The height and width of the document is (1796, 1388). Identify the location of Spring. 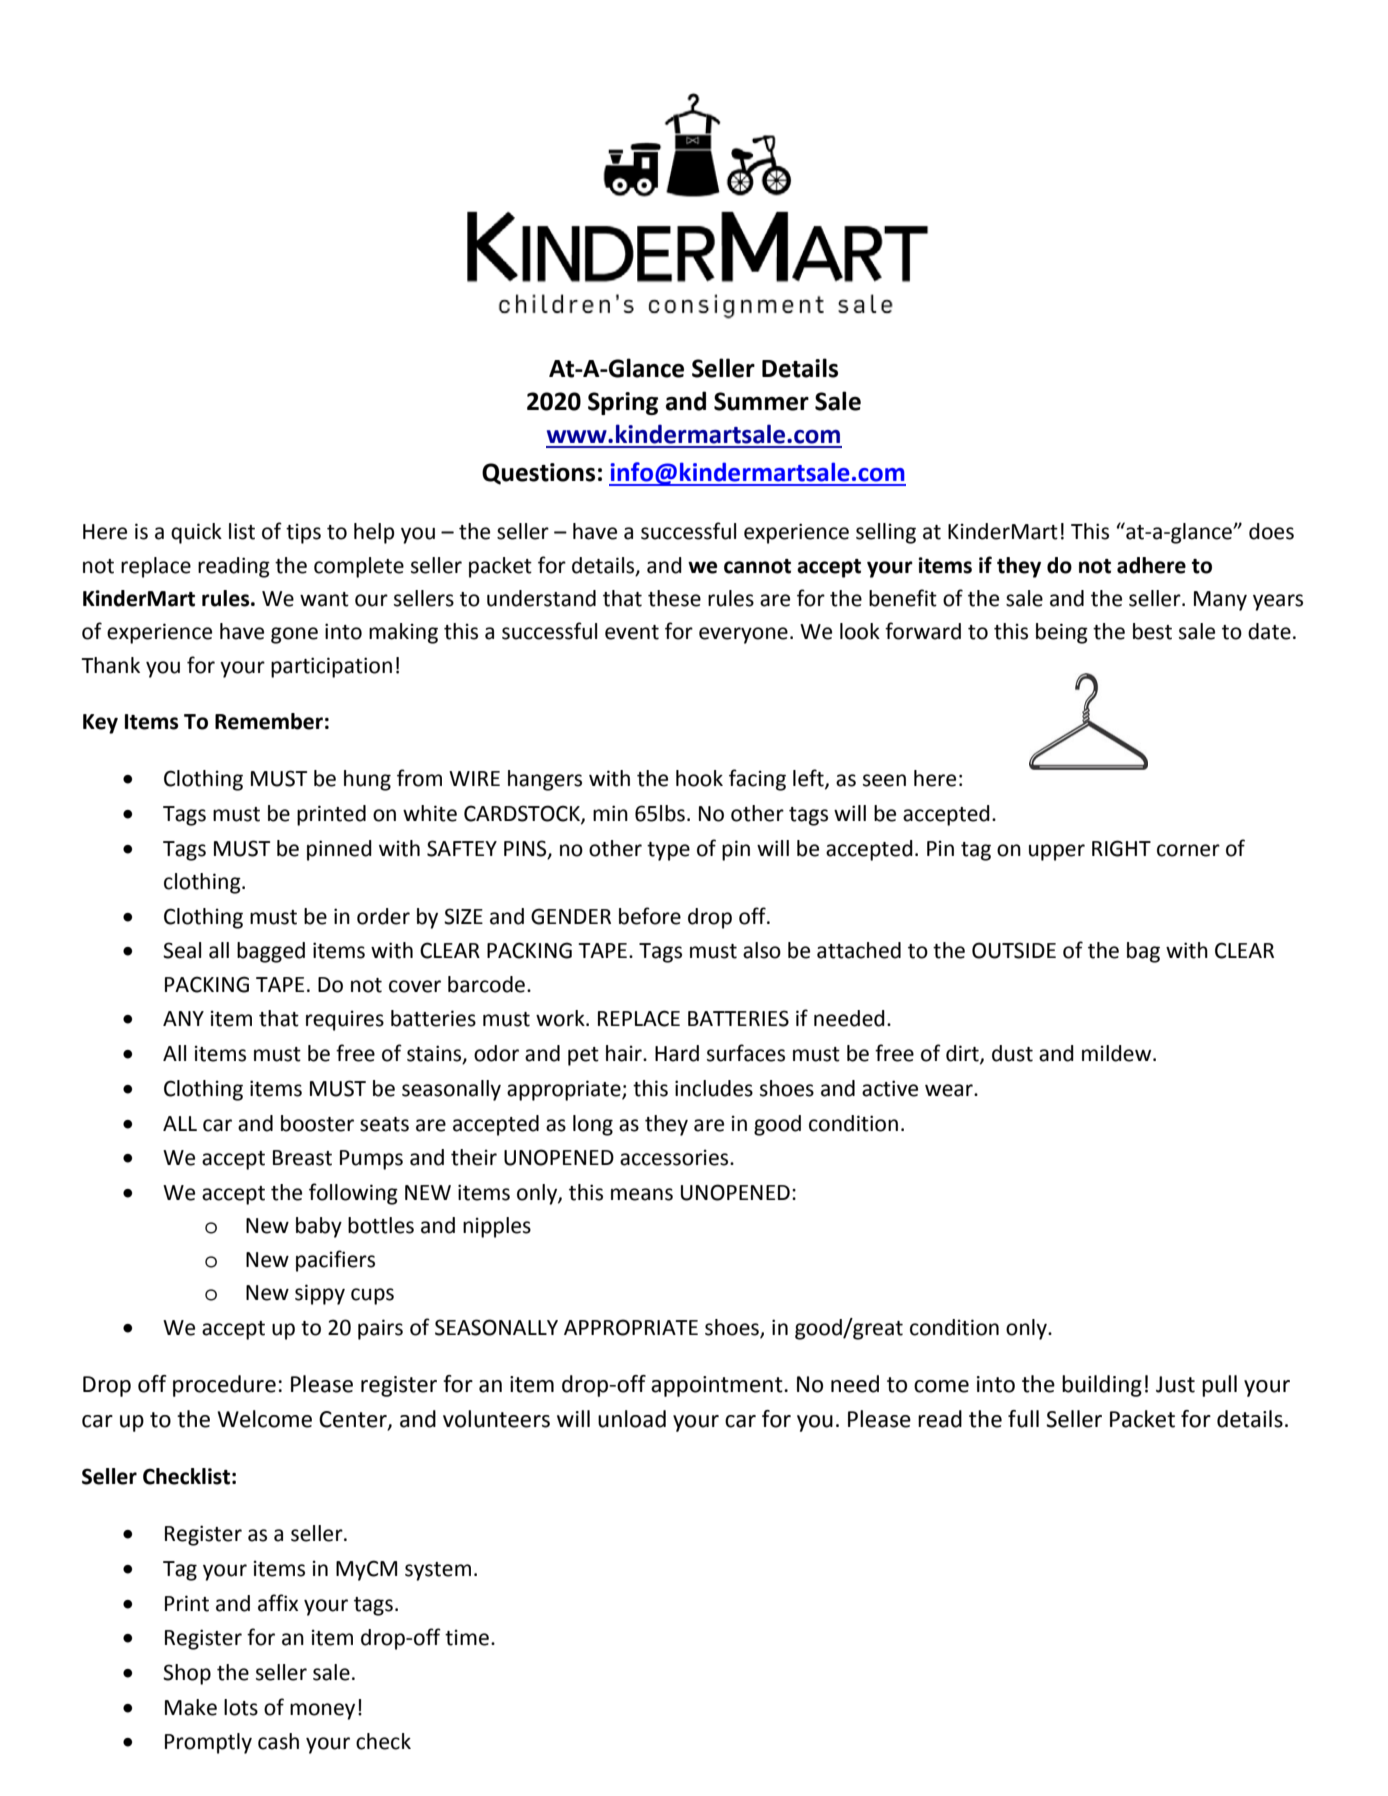
(623, 403).
